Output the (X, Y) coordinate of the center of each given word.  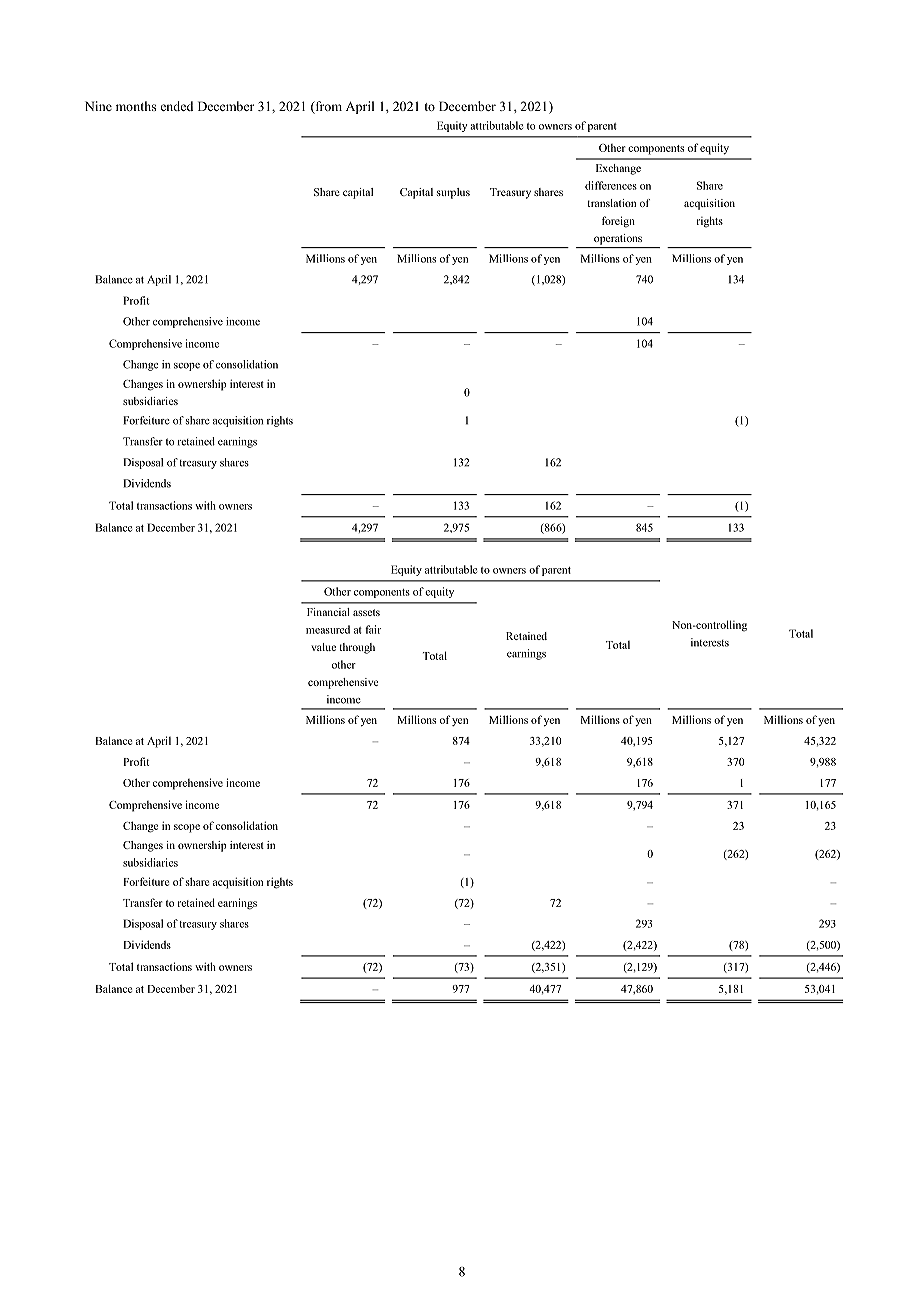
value (323, 647)
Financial (328, 612)
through (357, 648)
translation (612, 203)
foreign (618, 222)
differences (611, 185)
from (327, 107)
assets (366, 612)
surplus (453, 193)
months (136, 106)
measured (328, 629)
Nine (98, 106)
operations (618, 239)
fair (373, 629)
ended (177, 106)
